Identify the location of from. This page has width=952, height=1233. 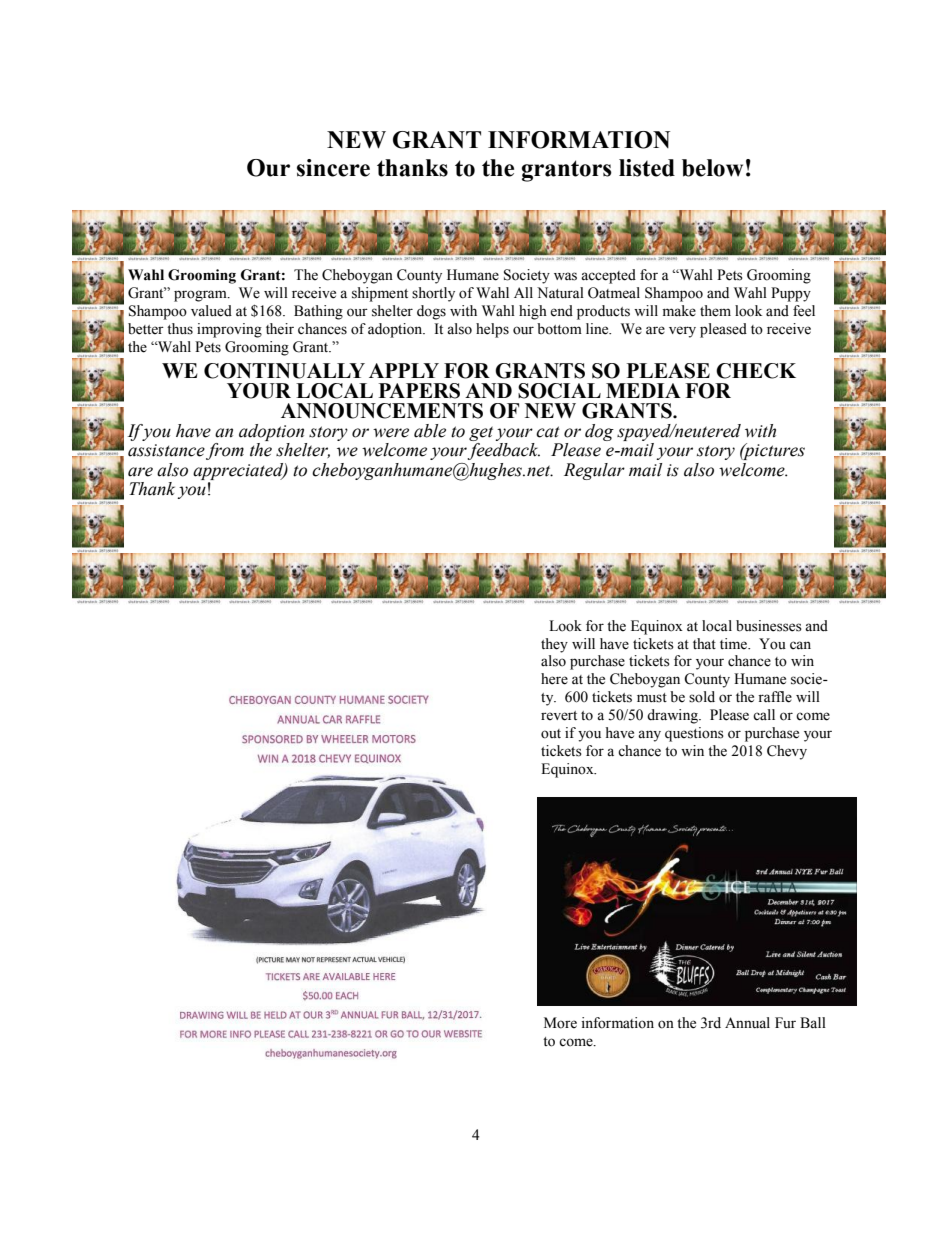
(225, 451).
